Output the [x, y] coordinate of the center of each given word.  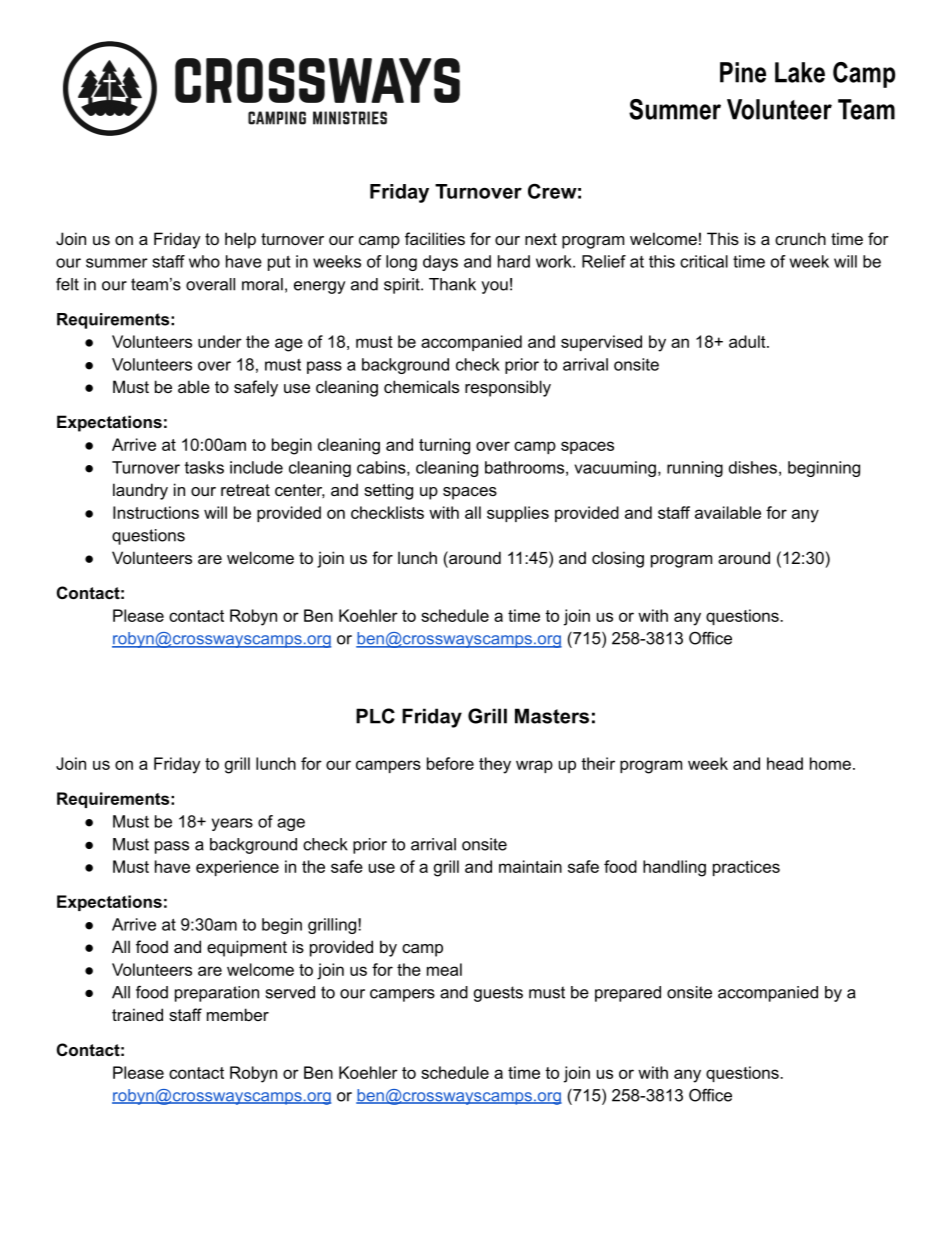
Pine [743, 72]
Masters [552, 716]
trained [137, 1014]
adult [748, 341]
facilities [435, 238]
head [785, 763]
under [220, 341]
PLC [375, 716]
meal [444, 969]
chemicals [421, 386]
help [240, 240]
